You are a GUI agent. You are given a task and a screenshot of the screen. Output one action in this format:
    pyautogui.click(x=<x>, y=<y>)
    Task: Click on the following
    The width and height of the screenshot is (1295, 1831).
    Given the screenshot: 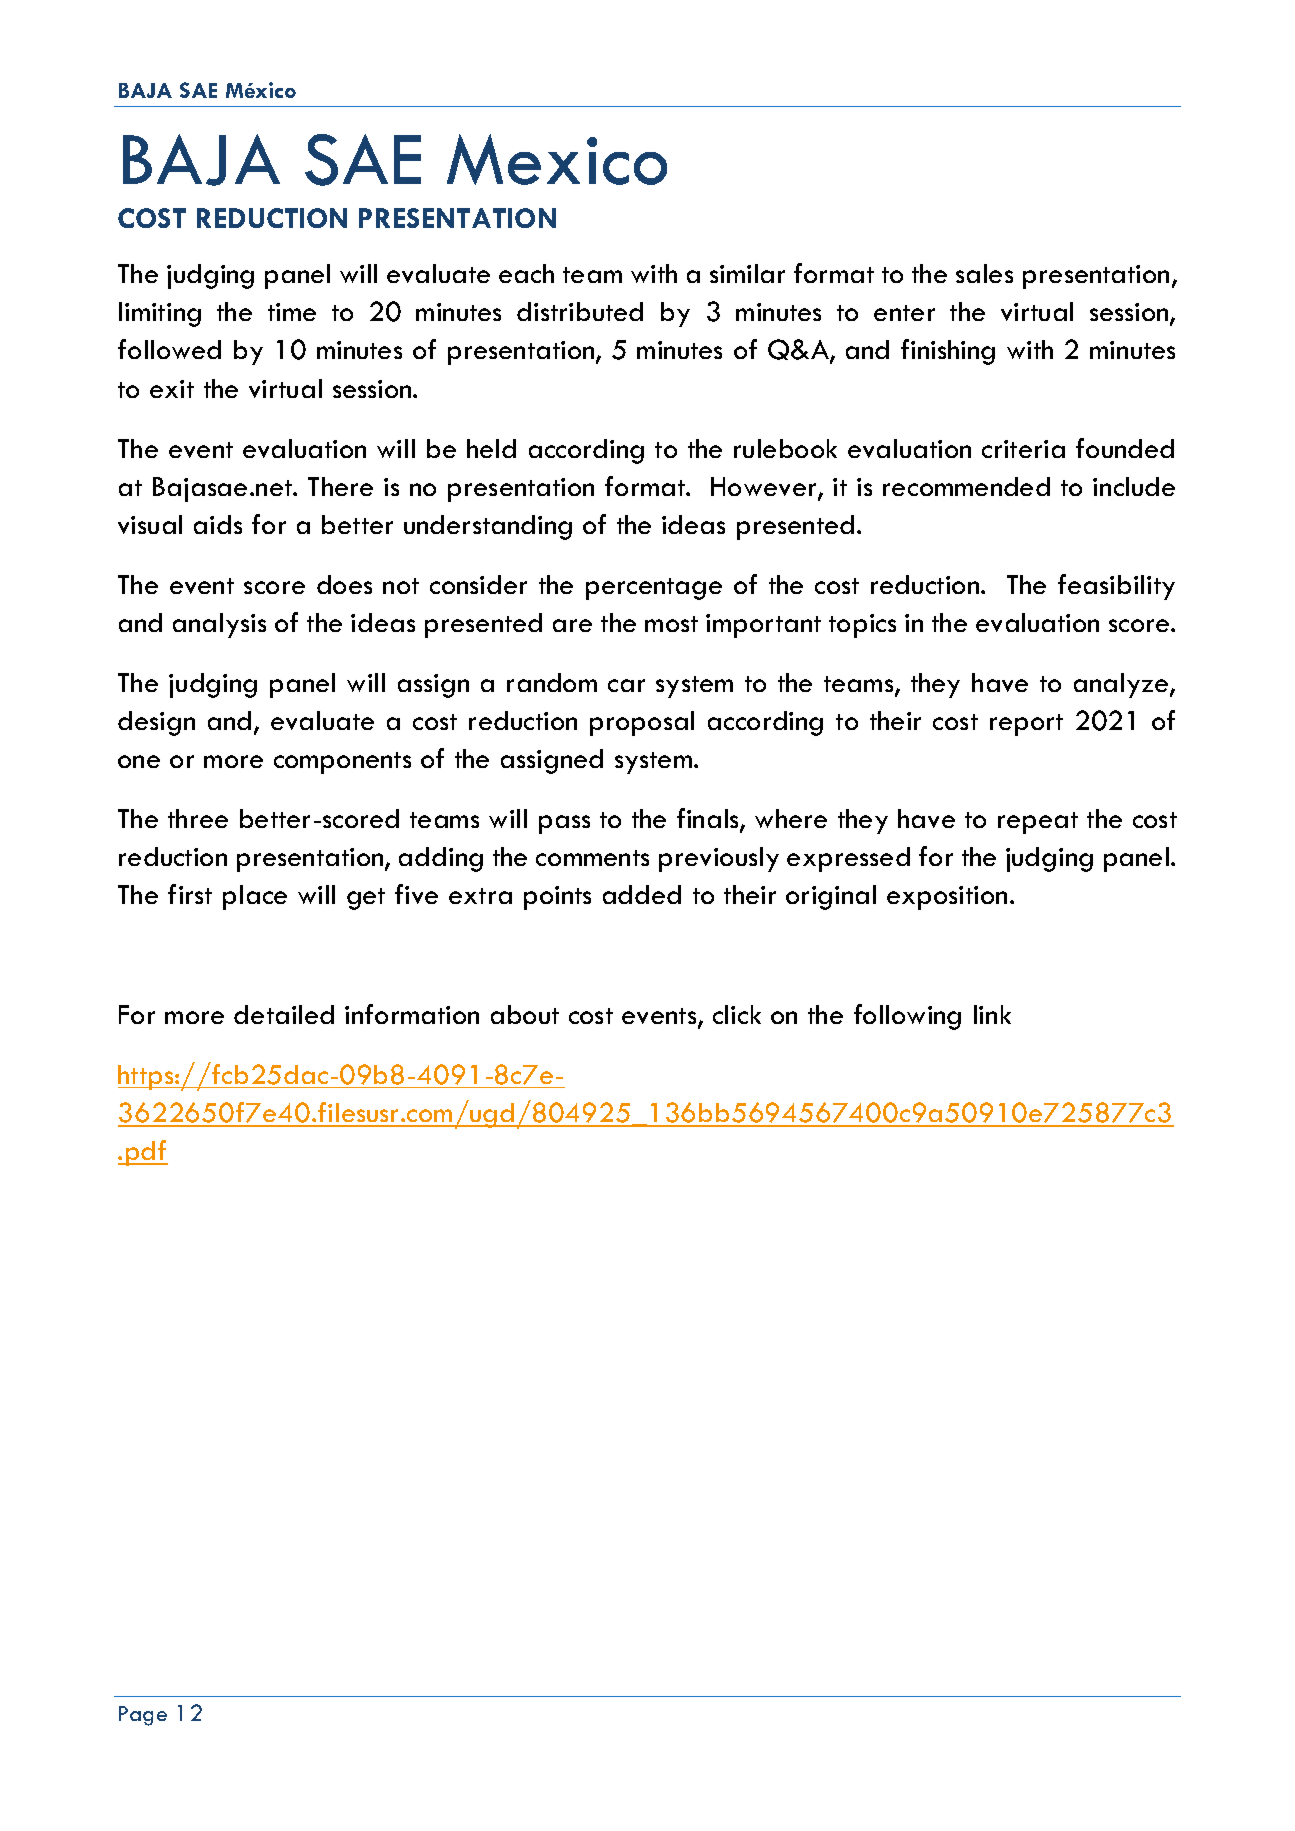 What is the action you would take?
    pyautogui.click(x=907, y=1017)
